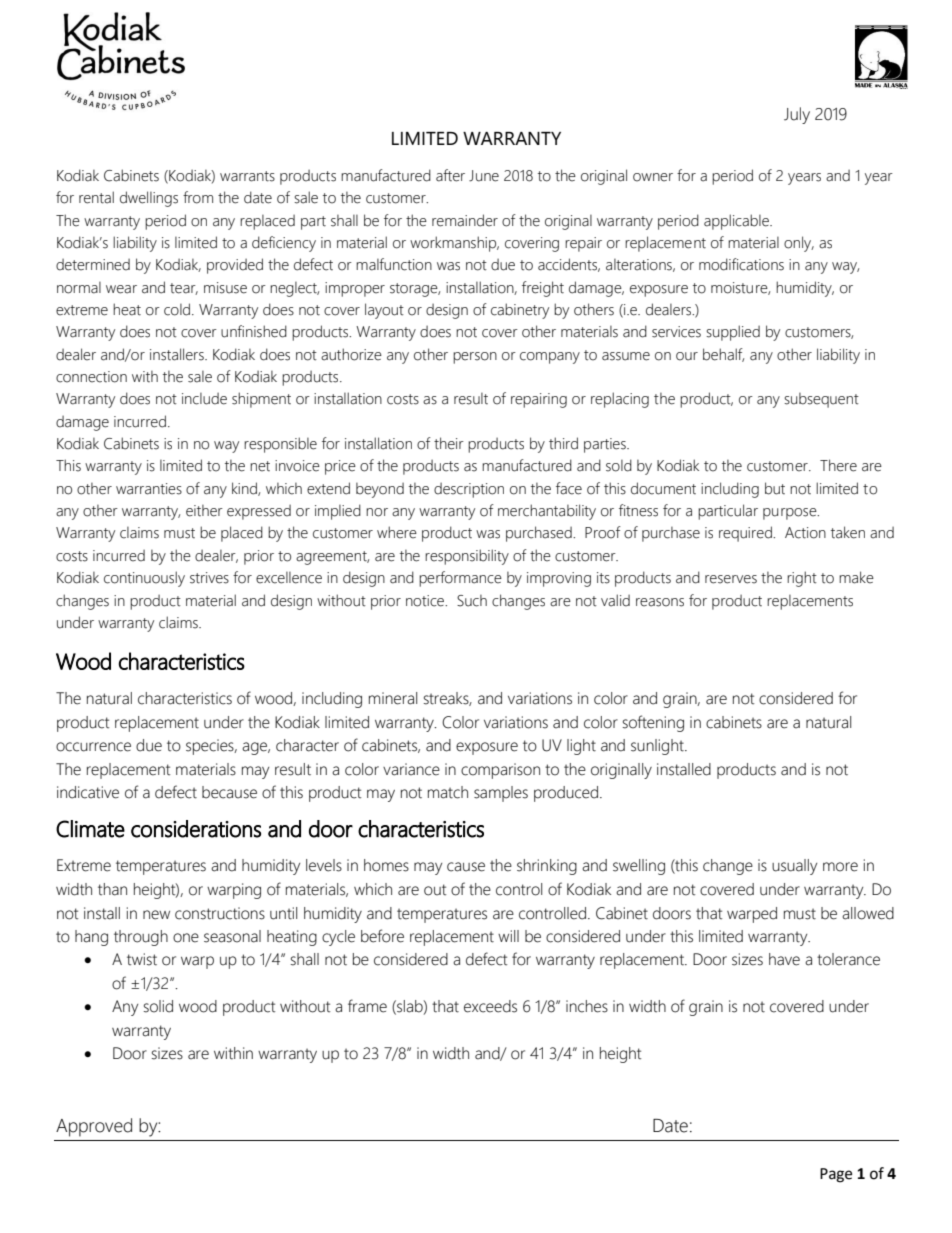 The height and width of the screenshot is (1233, 952). I want to click on right, so click(802, 579).
